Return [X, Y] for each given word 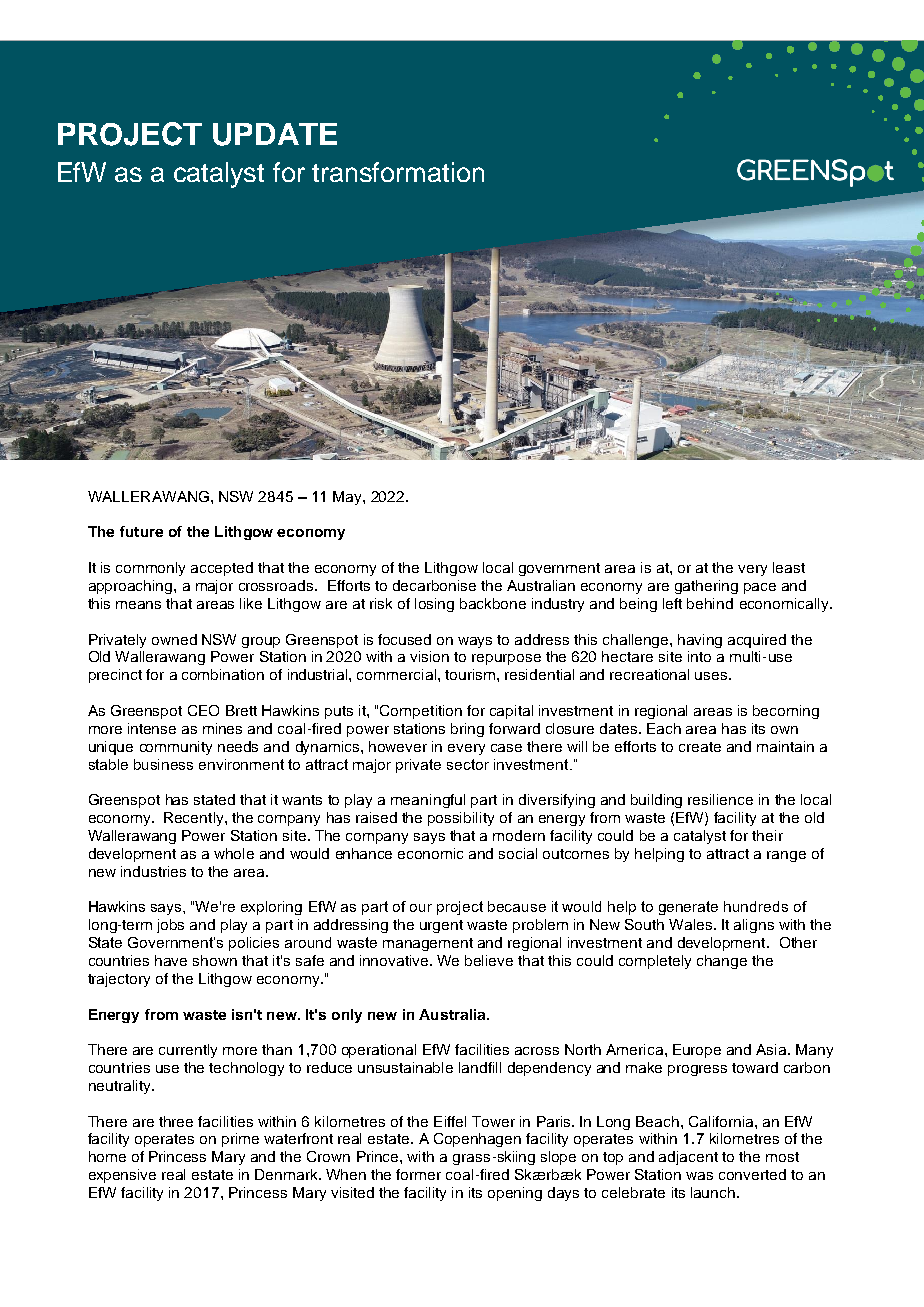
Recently [195, 819]
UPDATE [275, 134]
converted [752, 1174]
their [767, 835]
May [348, 498]
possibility [461, 819]
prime [240, 1140]
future [141, 531]
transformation [398, 172]
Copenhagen [477, 1140]
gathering [706, 587]
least [789, 567]
